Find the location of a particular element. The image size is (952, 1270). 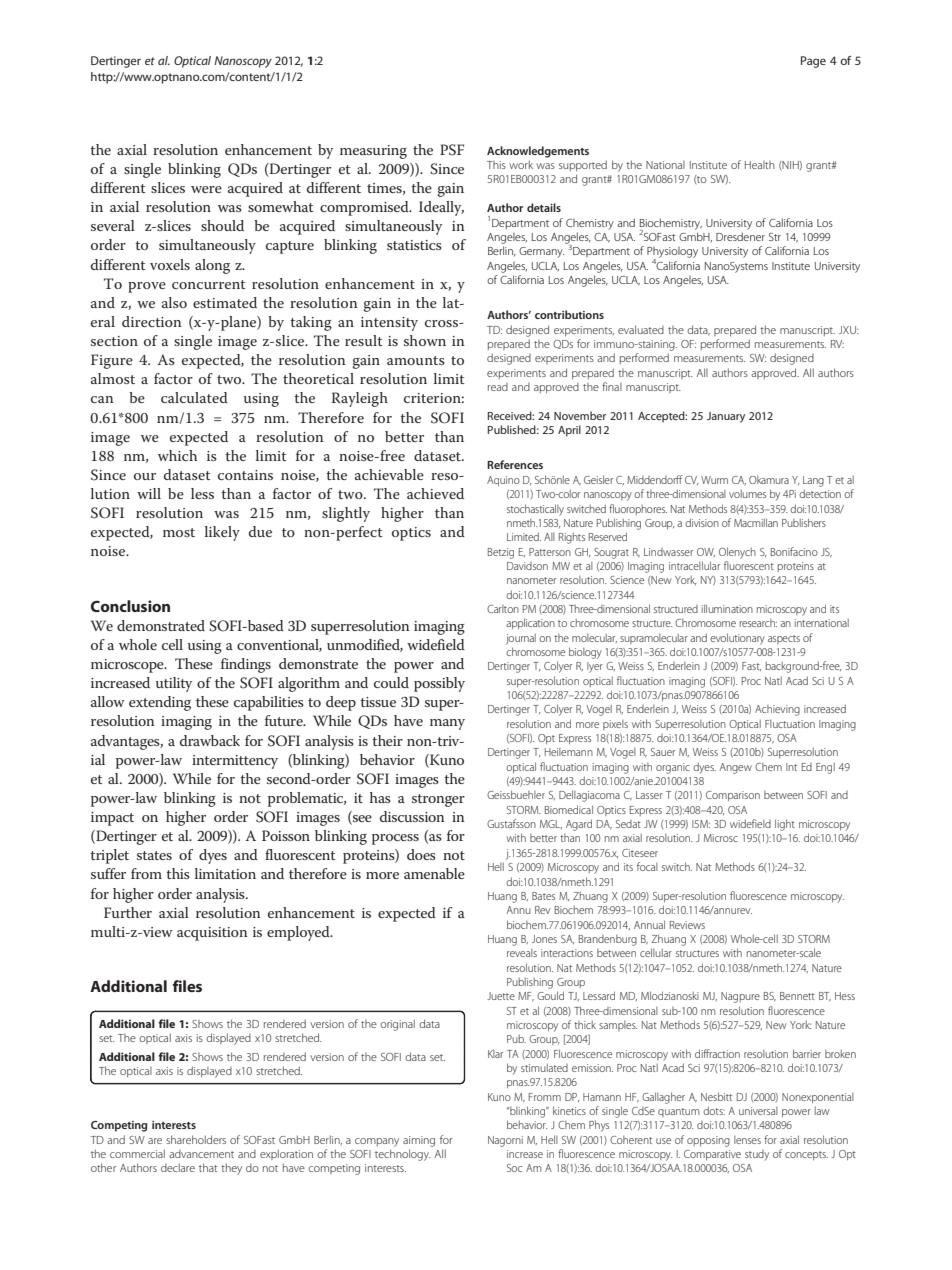

January is located at coordinates (726, 417).
